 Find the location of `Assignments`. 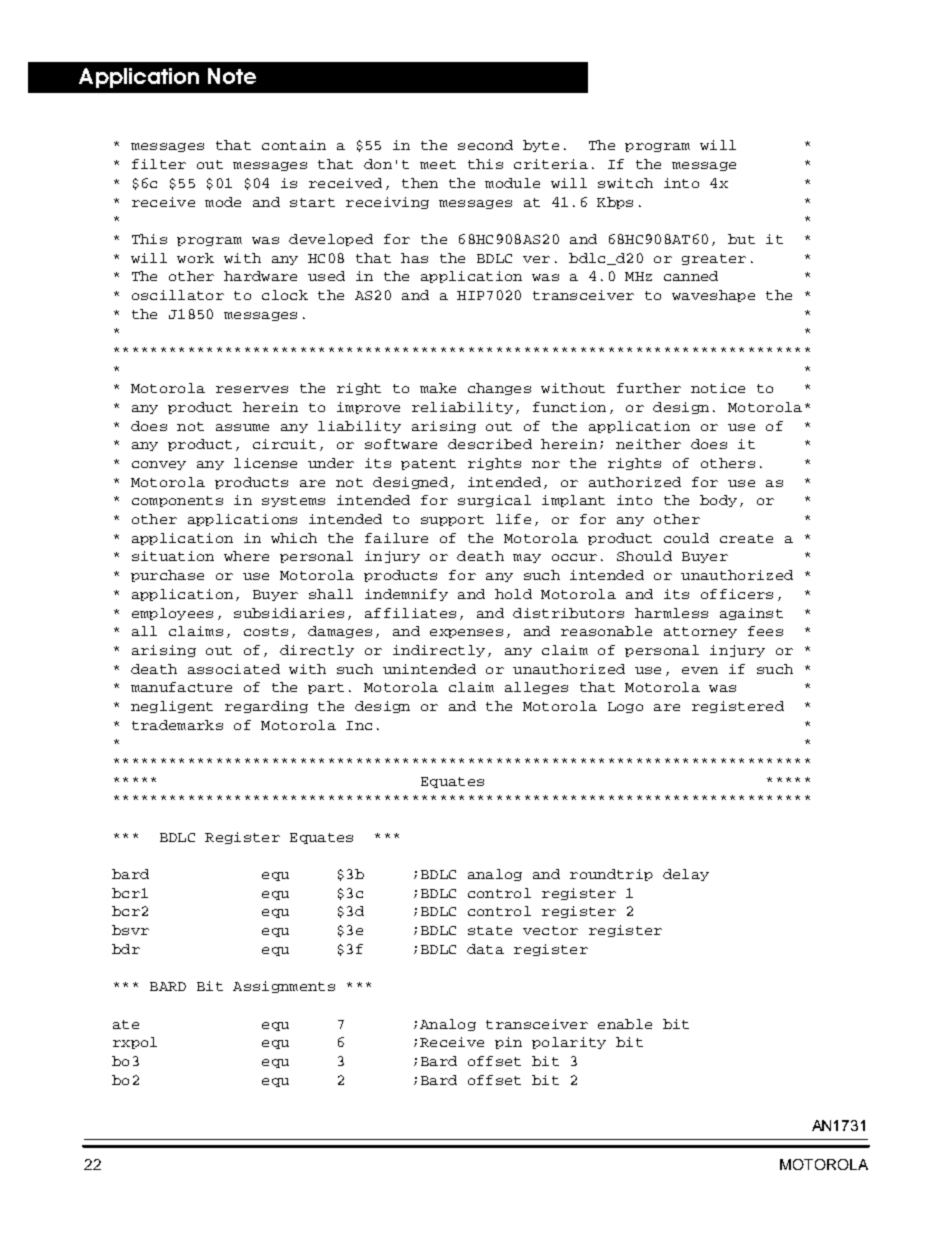

Assignments is located at coordinates (284, 987).
